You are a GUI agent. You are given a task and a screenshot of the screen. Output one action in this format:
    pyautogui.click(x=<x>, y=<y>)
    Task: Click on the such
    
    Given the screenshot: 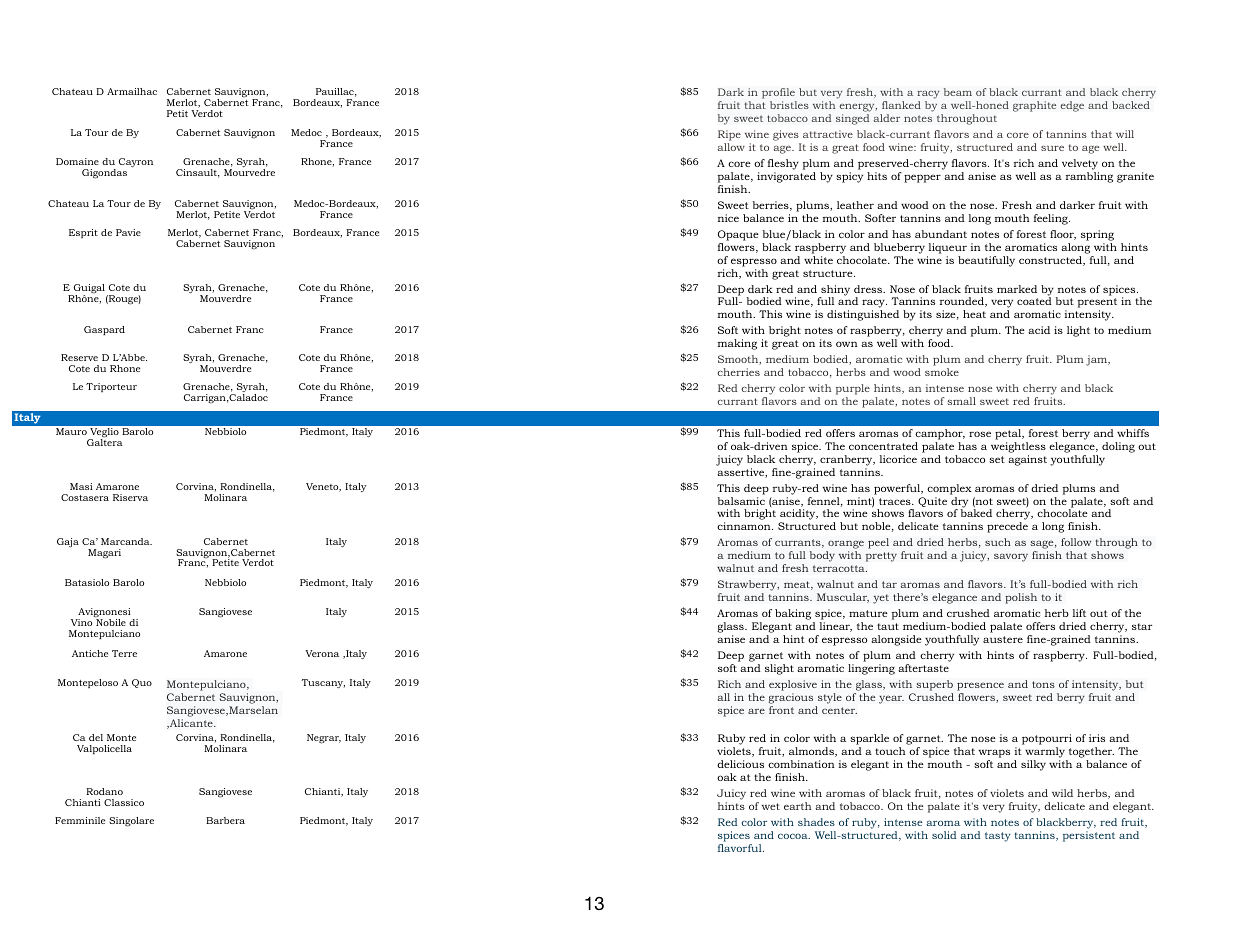 What is the action you would take?
    pyautogui.click(x=998, y=542)
